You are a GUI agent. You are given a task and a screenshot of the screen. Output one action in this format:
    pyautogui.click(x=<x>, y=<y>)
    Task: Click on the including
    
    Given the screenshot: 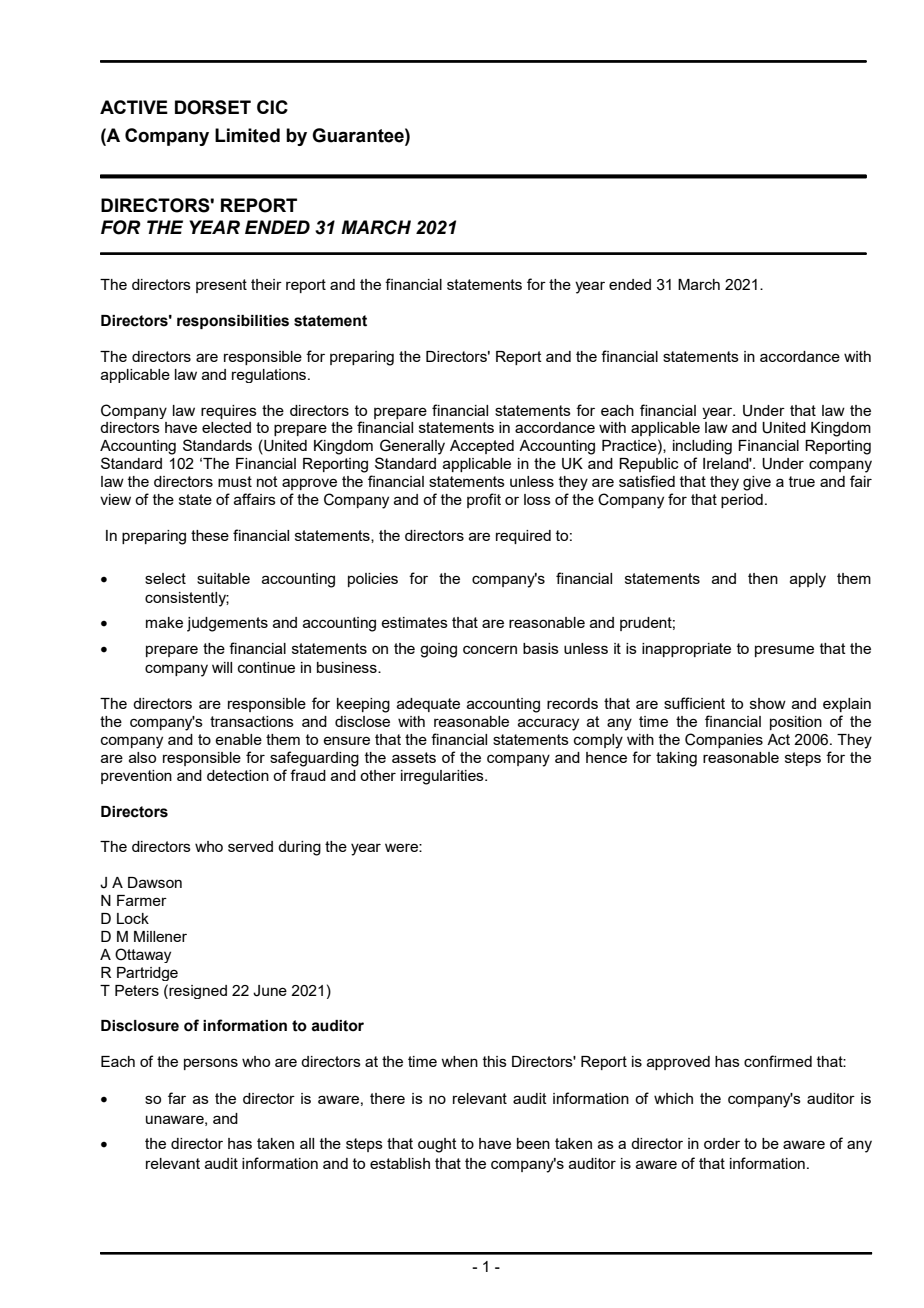 What is the action you would take?
    pyautogui.click(x=702, y=447)
